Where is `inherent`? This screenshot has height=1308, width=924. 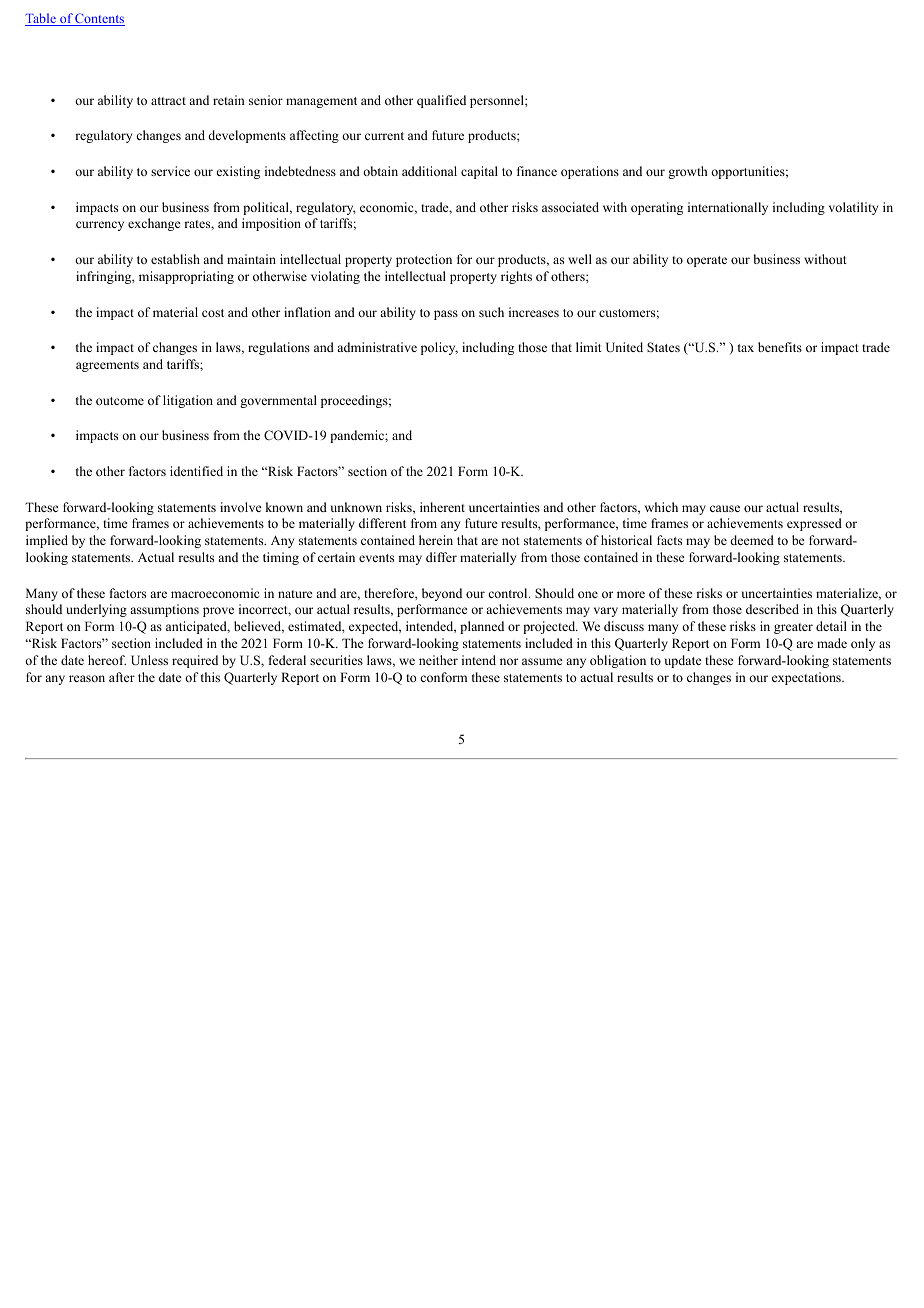
inherent is located at coordinates (442, 507).
